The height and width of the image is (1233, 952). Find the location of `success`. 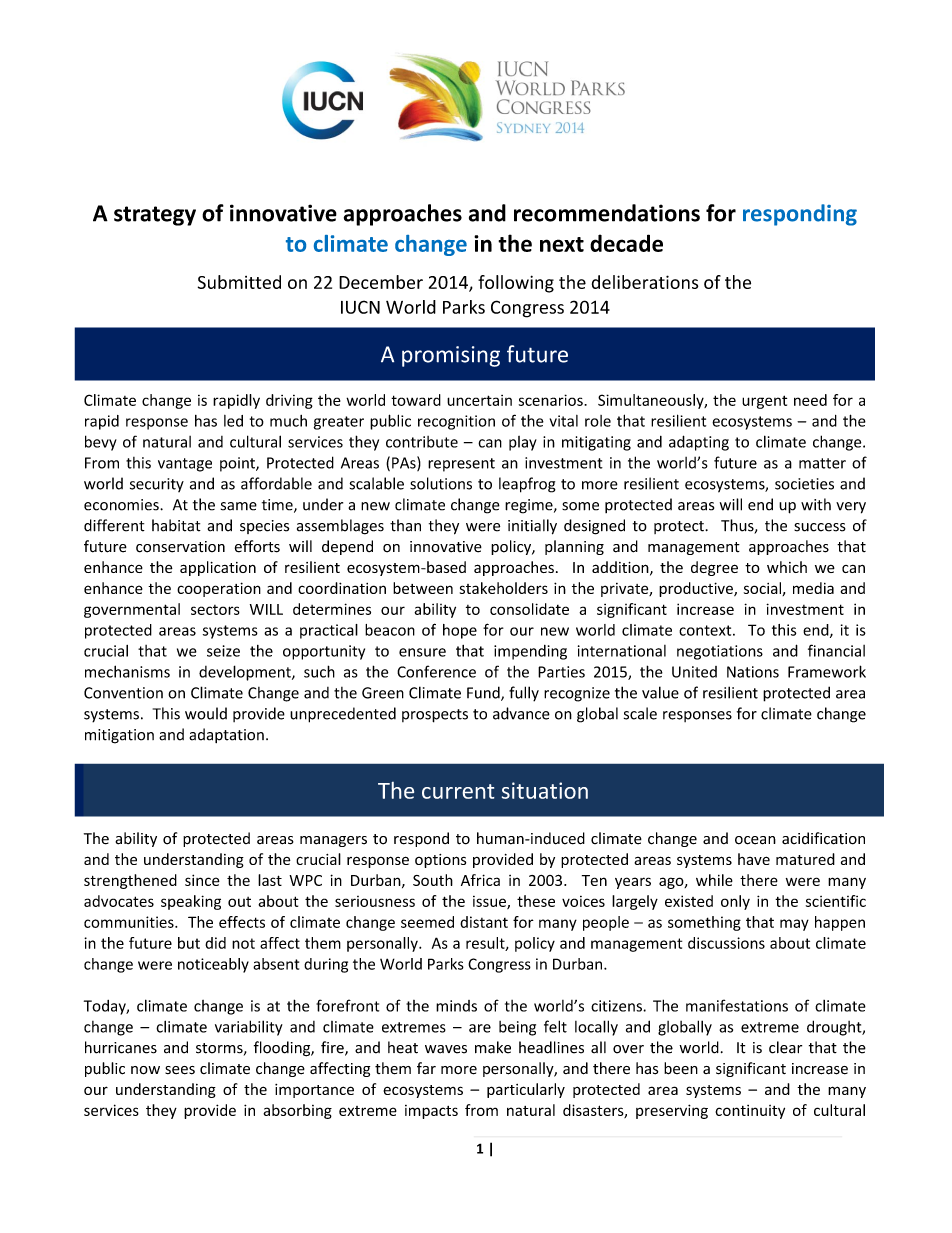

success is located at coordinates (820, 527).
